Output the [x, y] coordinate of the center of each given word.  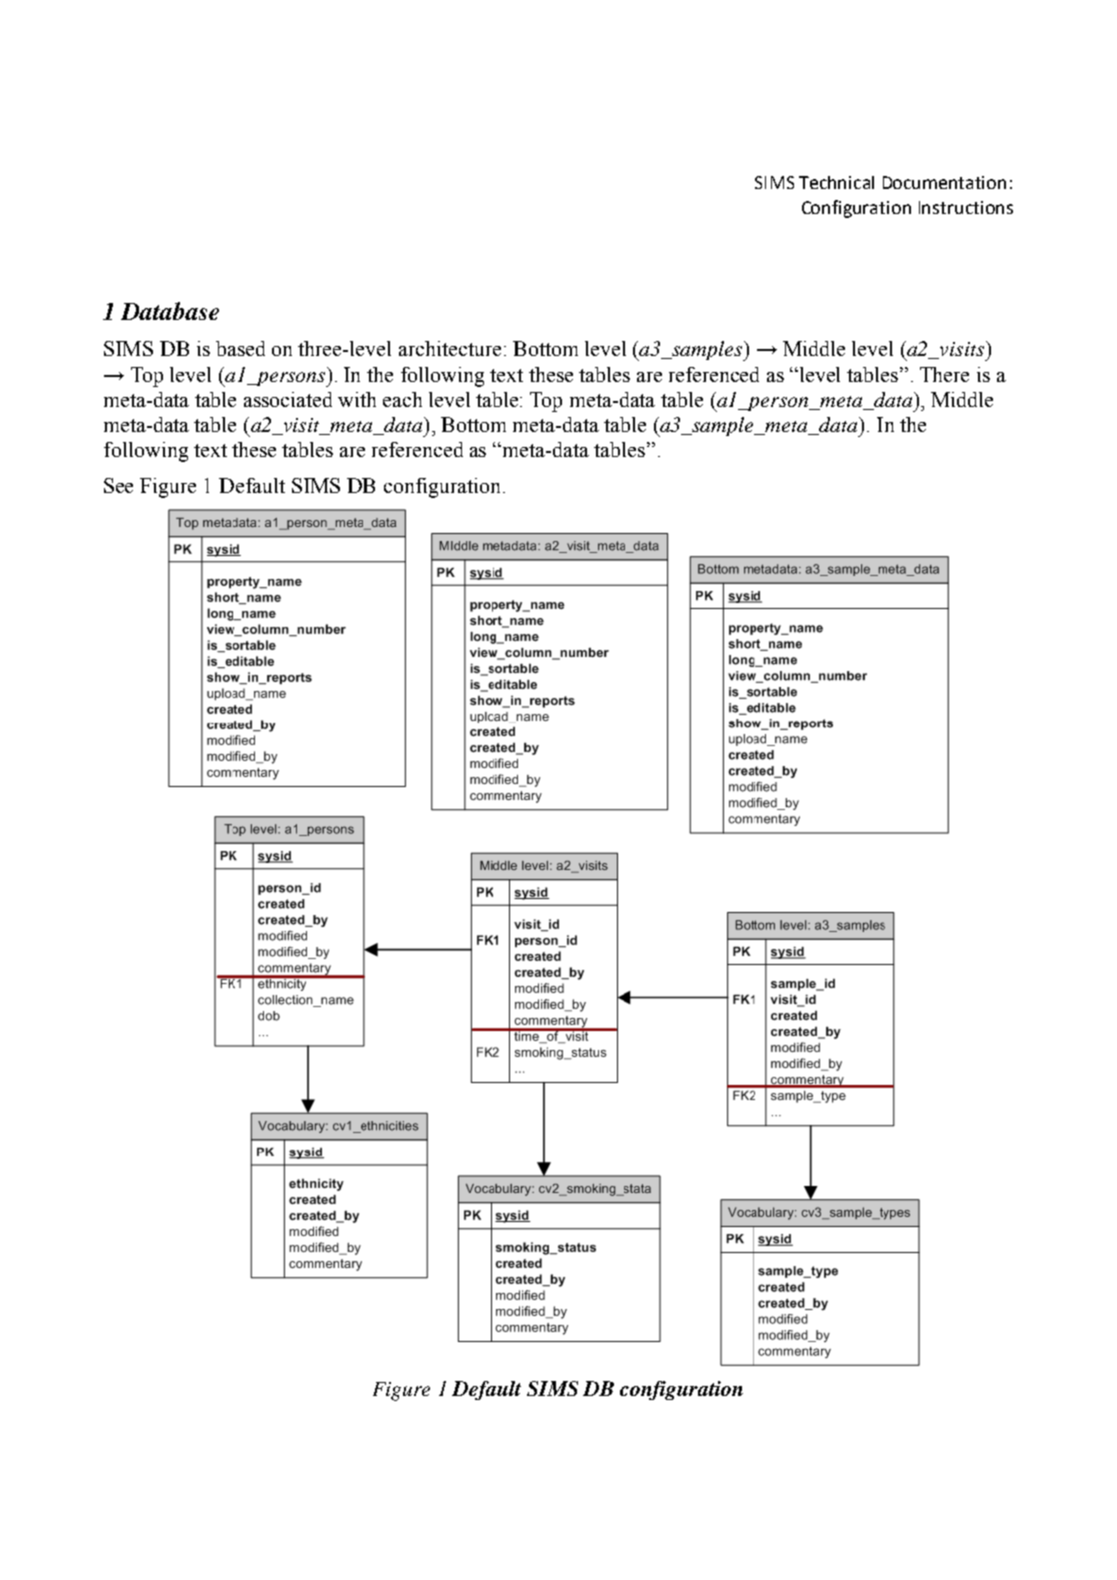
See [118, 485]
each [402, 399]
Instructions [966, 207]
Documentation [944, 182]
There [944, 374]
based [240, 348]
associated [288, 399]
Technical [836, 182]
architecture [450, 348]
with [357, 399]
